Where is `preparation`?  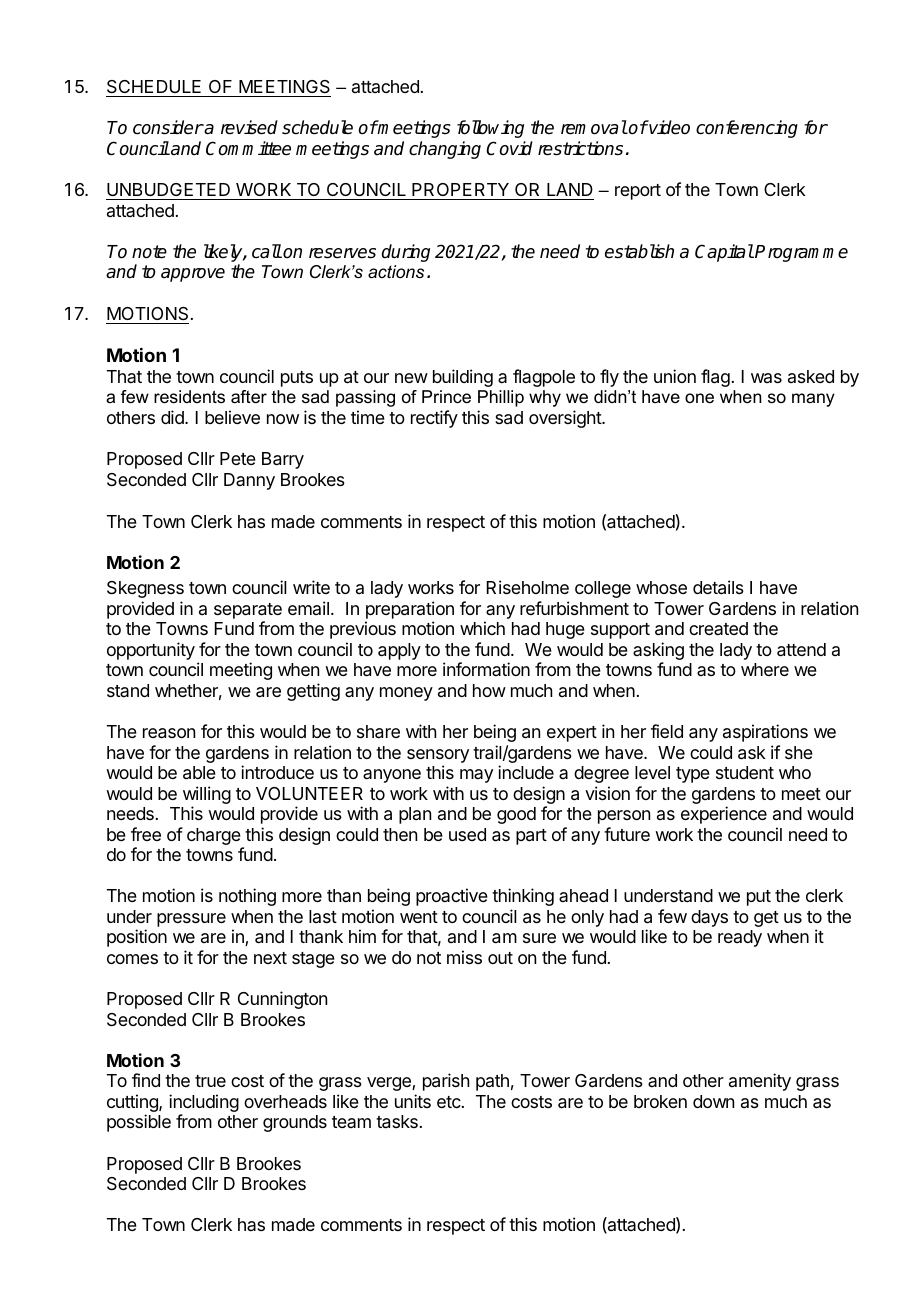
preparation is located at coordinates (410, 610).
